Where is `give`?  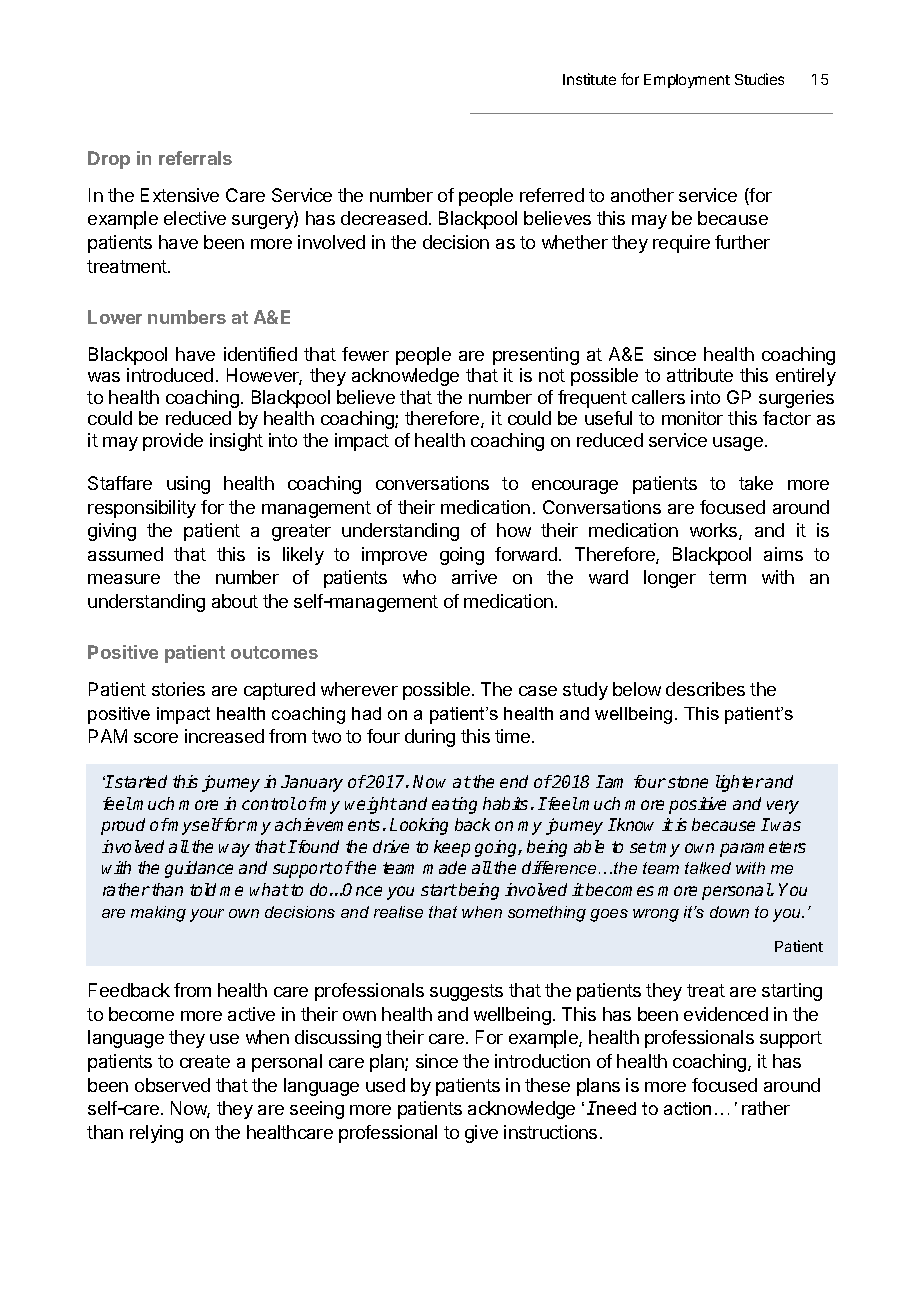 give is located at coordinates (481, 1134).
